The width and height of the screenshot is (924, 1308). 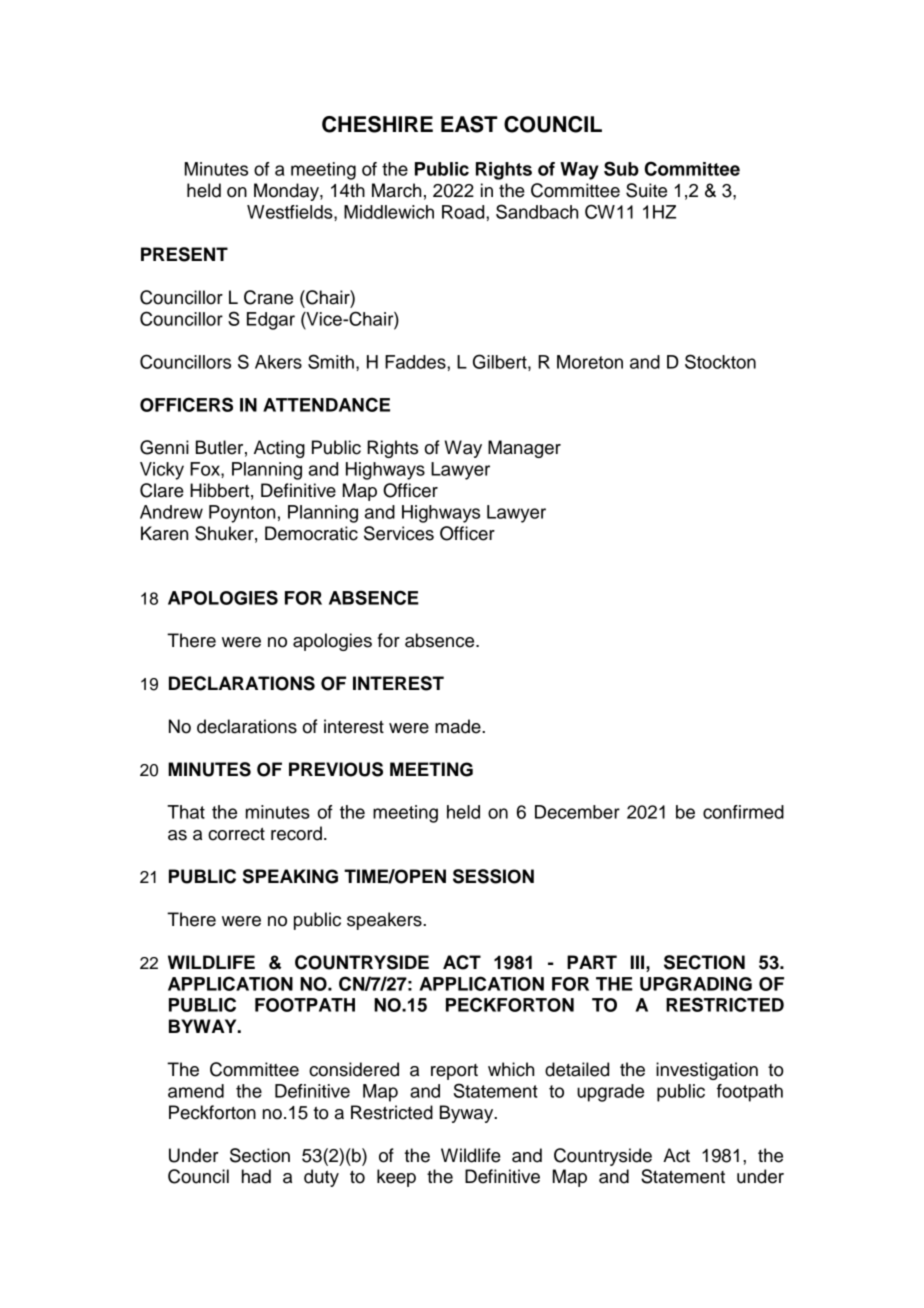 I want to click on keep, so click(x=396, y=1178).
